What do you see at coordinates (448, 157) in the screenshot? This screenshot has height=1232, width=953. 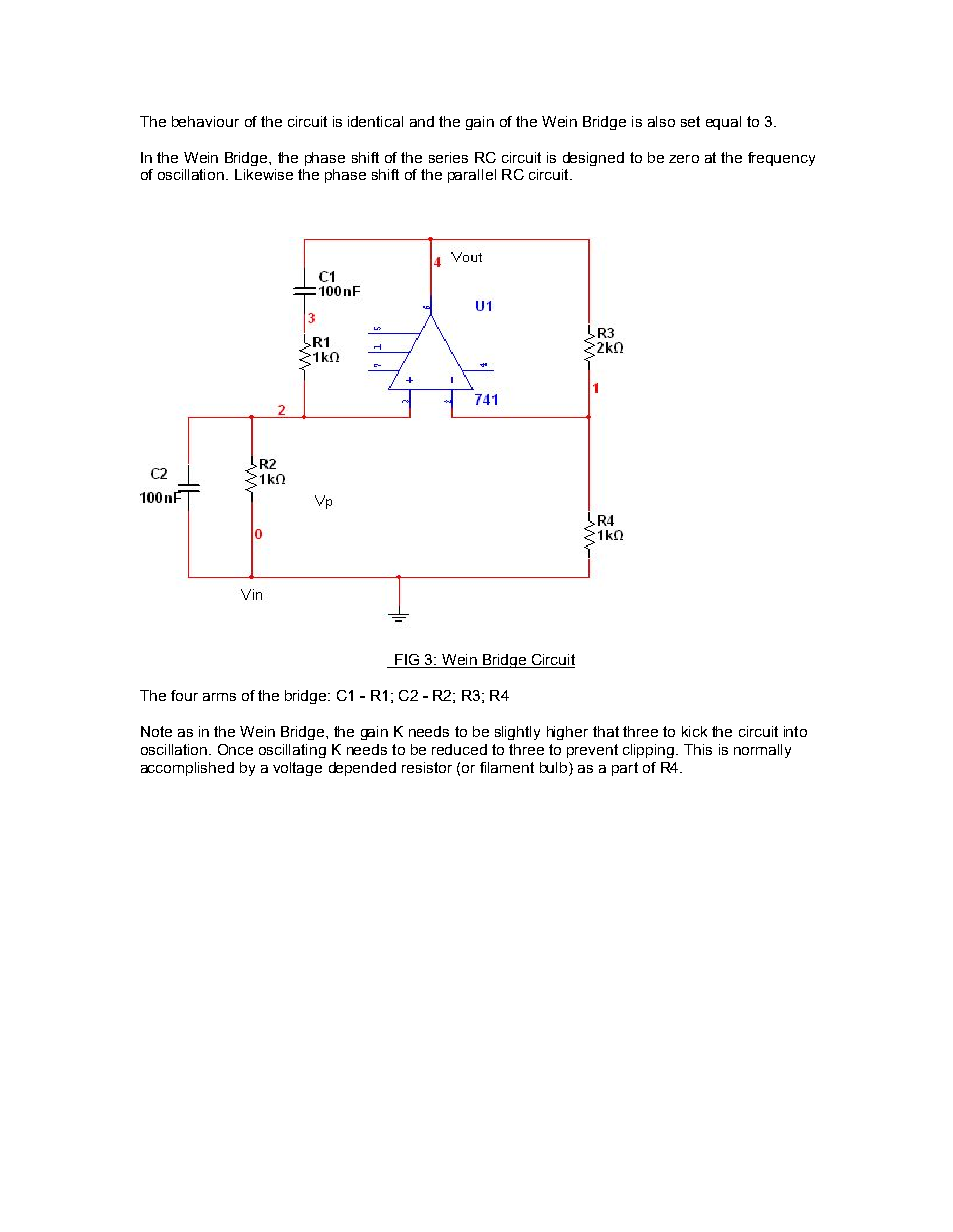 I see `series` at bounding box center [448, 157].
